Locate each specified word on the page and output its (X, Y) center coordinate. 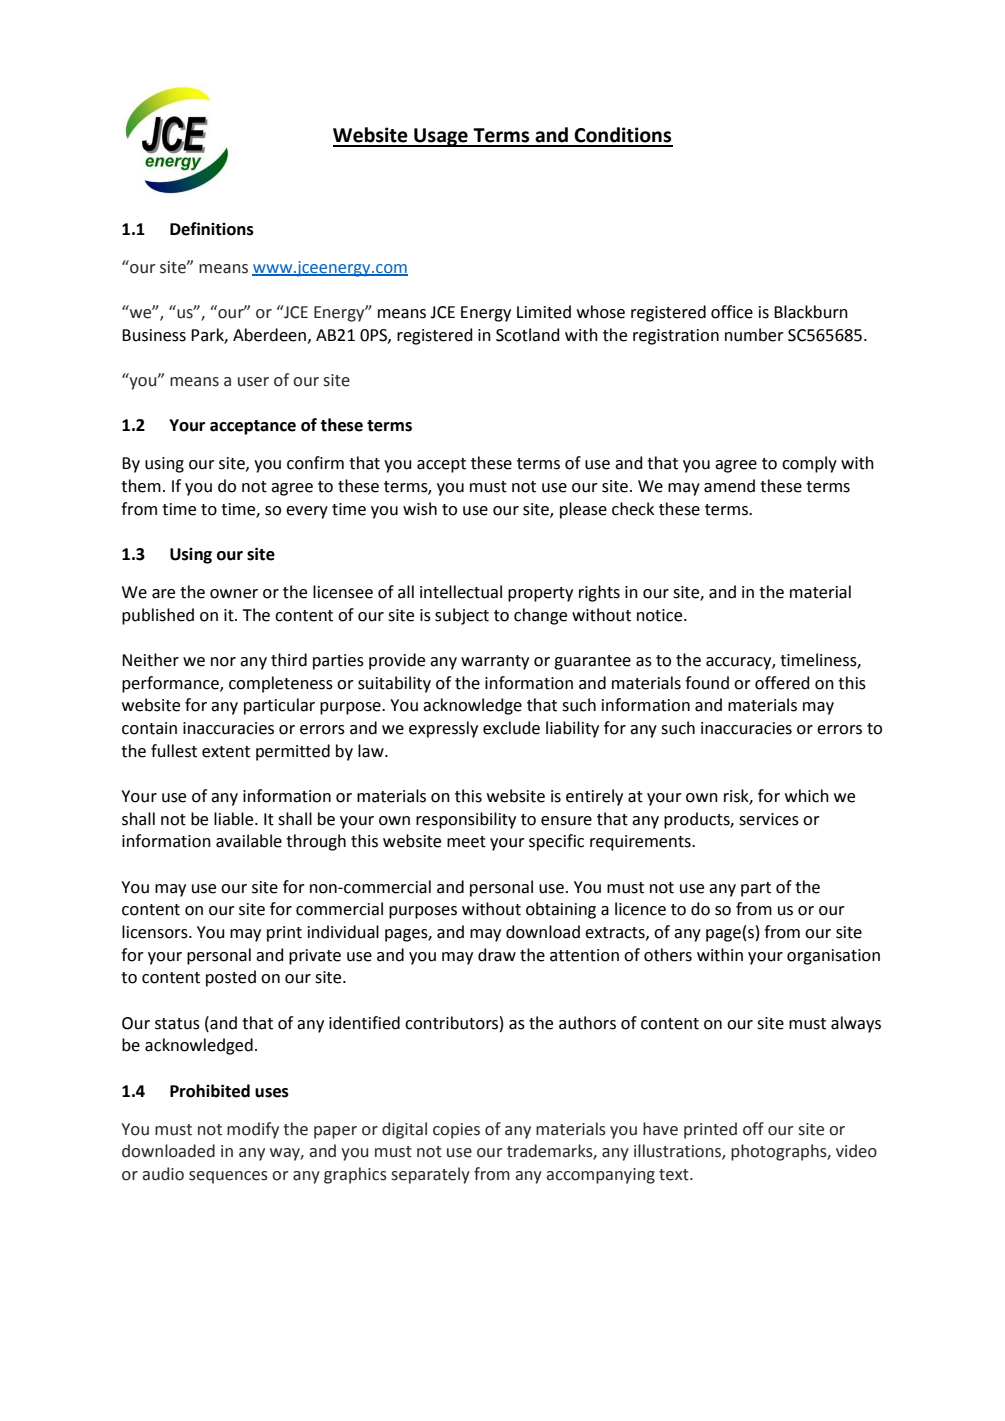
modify (253, 1130)
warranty (495, 662)
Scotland (528, 335)
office (732, 312)
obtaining (561, 910)
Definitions (212, 229)
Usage (441, 137)
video (856, 1151)
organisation (833, 957)
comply (809, 464)
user (253, 382)
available (249, 841)
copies (456, 1131)
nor (223, 662)
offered (782, 683)
